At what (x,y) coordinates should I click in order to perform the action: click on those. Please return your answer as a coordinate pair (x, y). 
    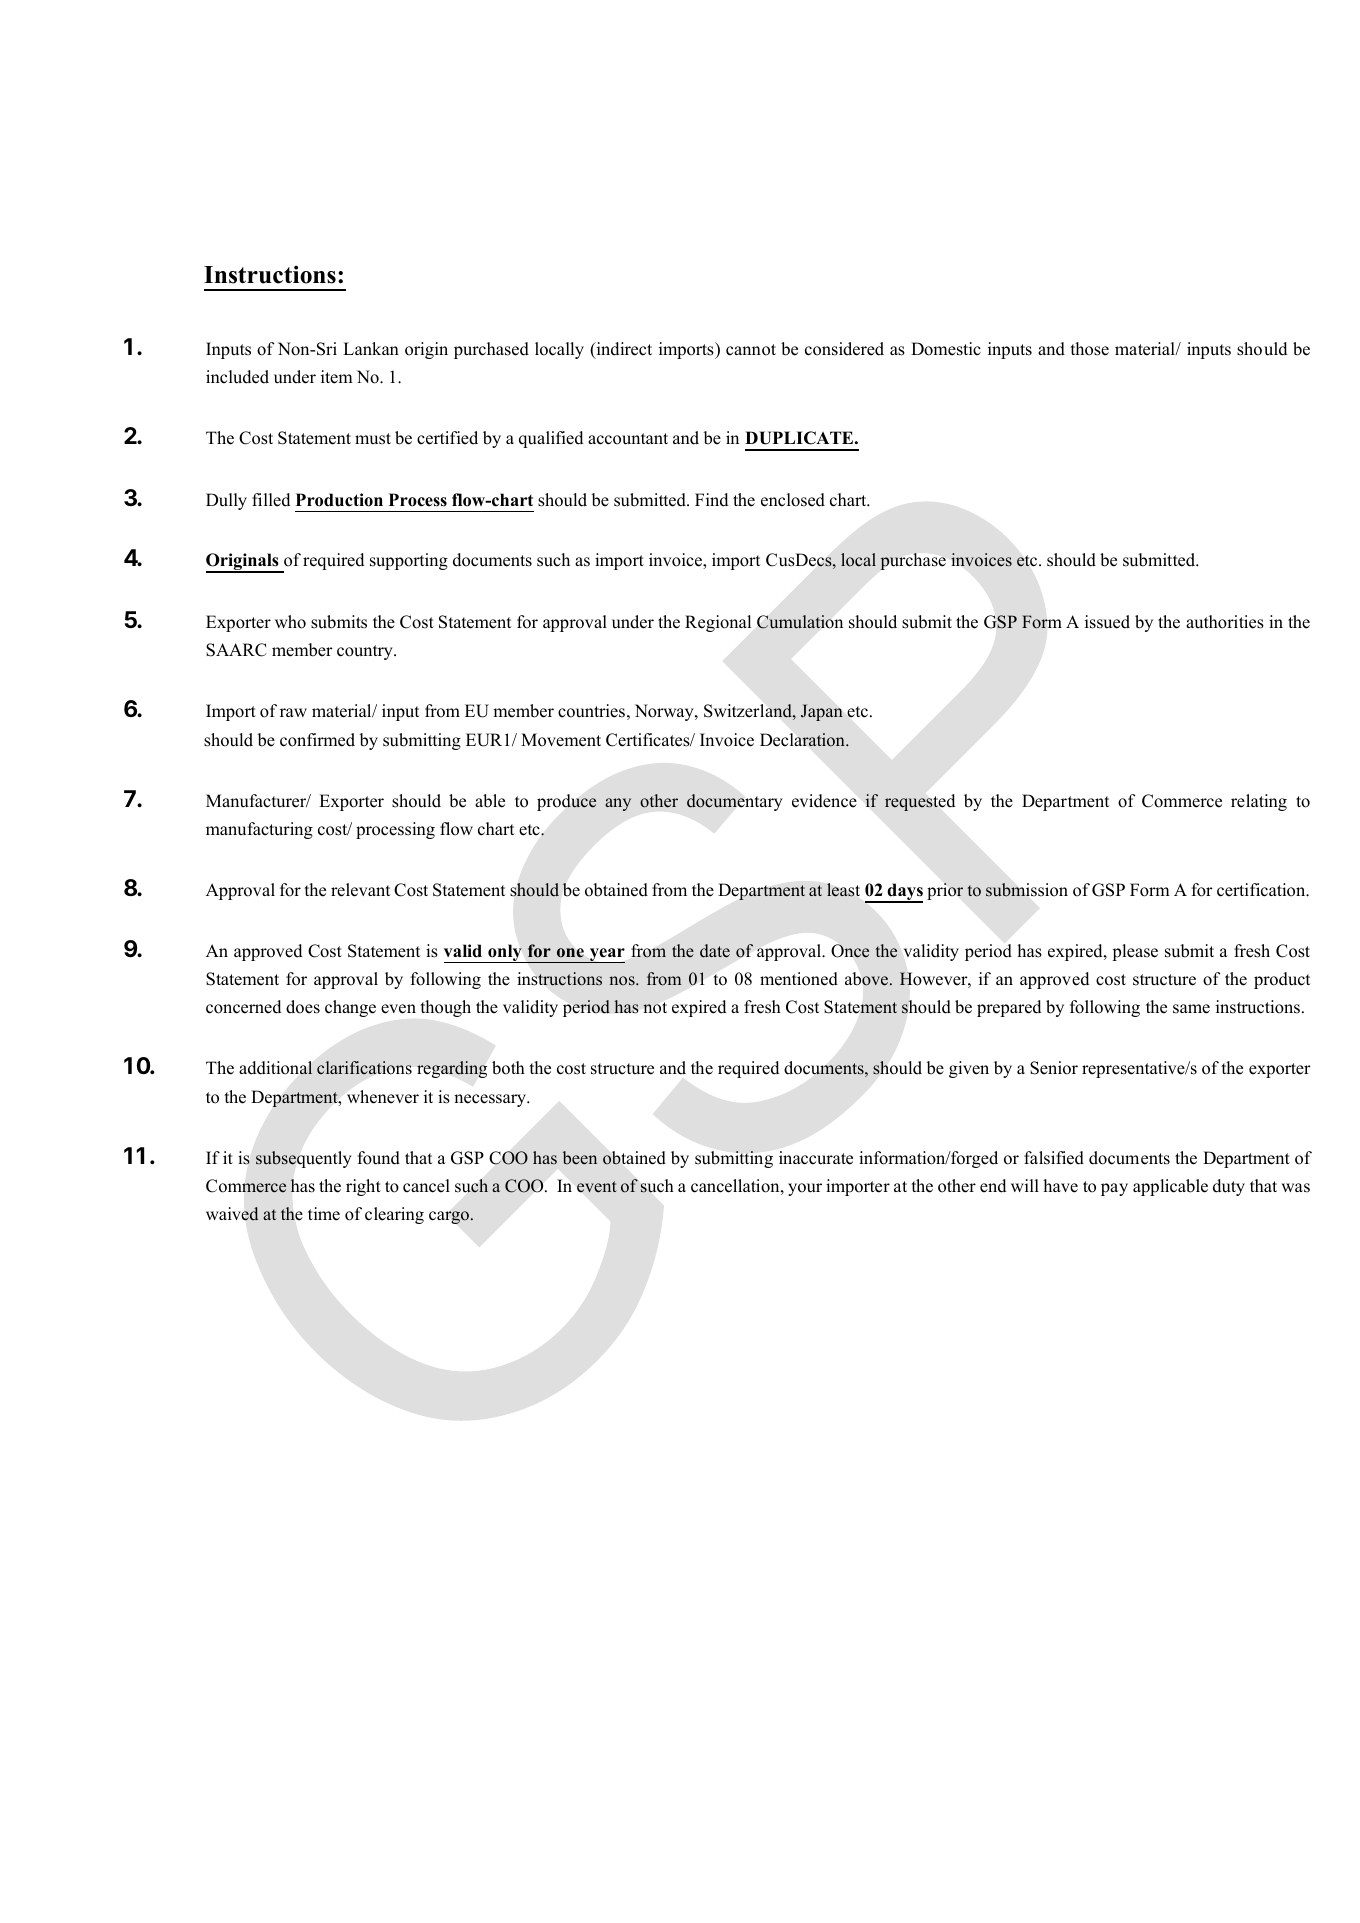
    Looking at the image, I should click on (1089, 349).
